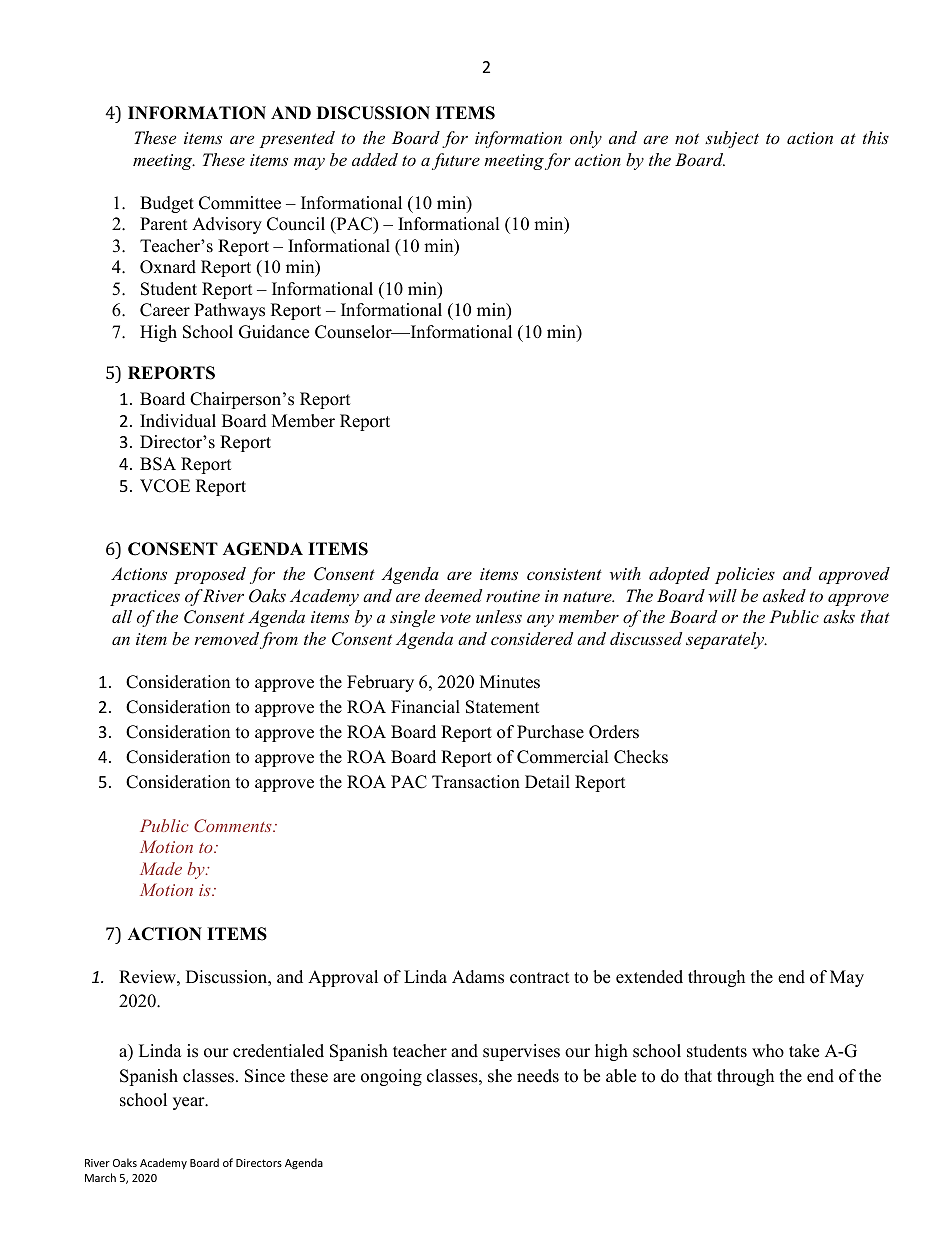 The width and height of the screenshot is (952, 1233). What do you see at coordinates (564, 574) in the screenshot?
I see `consistent` at bounding box center [564, 574].
